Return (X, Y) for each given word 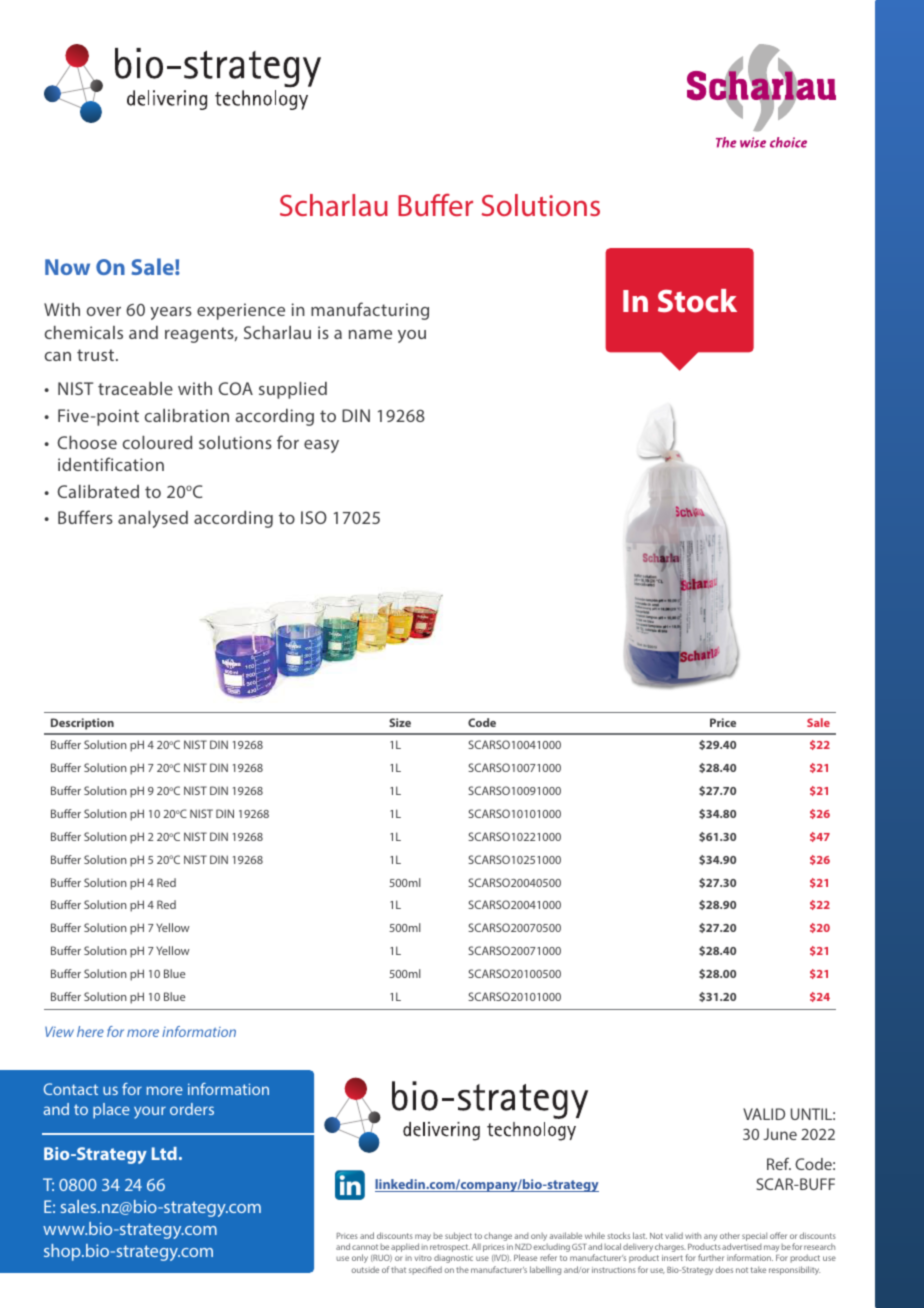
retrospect (450, 1249)
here (90, 1031)
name (370, 334)
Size (400, 722)
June (780, 1134)
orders (192, 1109)
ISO (314, 517)
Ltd (164, 1153)
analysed (153, 519)
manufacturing (370, 311)
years (171, 313)
